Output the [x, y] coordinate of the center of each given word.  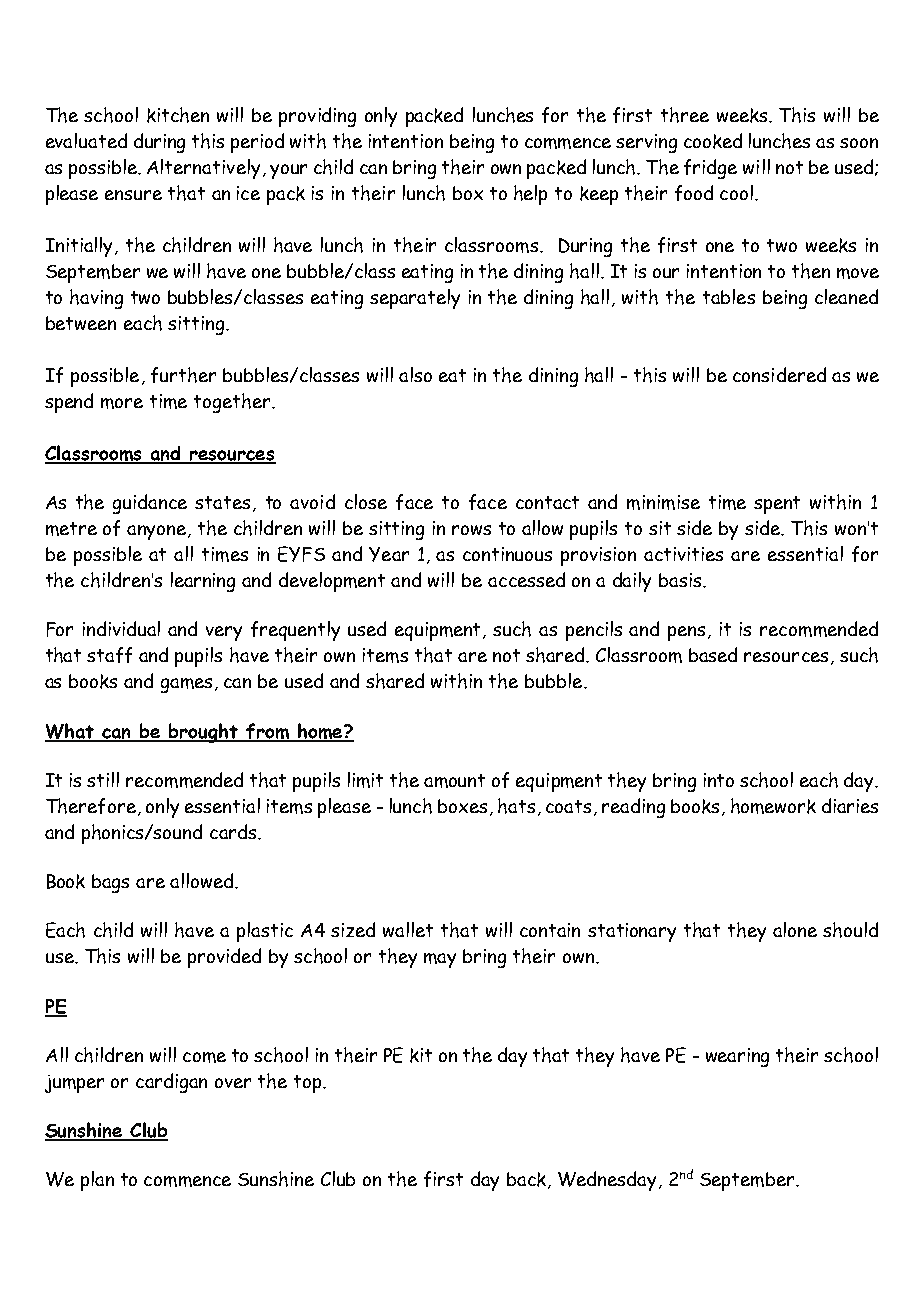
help [530, 195]
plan [97, 1181]
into [719, 780]
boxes [462, 806]
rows [471, 530]
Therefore [91, 806]
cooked [713, 141]
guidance [150, 504]
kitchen [178, 115]
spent [777, 505]
